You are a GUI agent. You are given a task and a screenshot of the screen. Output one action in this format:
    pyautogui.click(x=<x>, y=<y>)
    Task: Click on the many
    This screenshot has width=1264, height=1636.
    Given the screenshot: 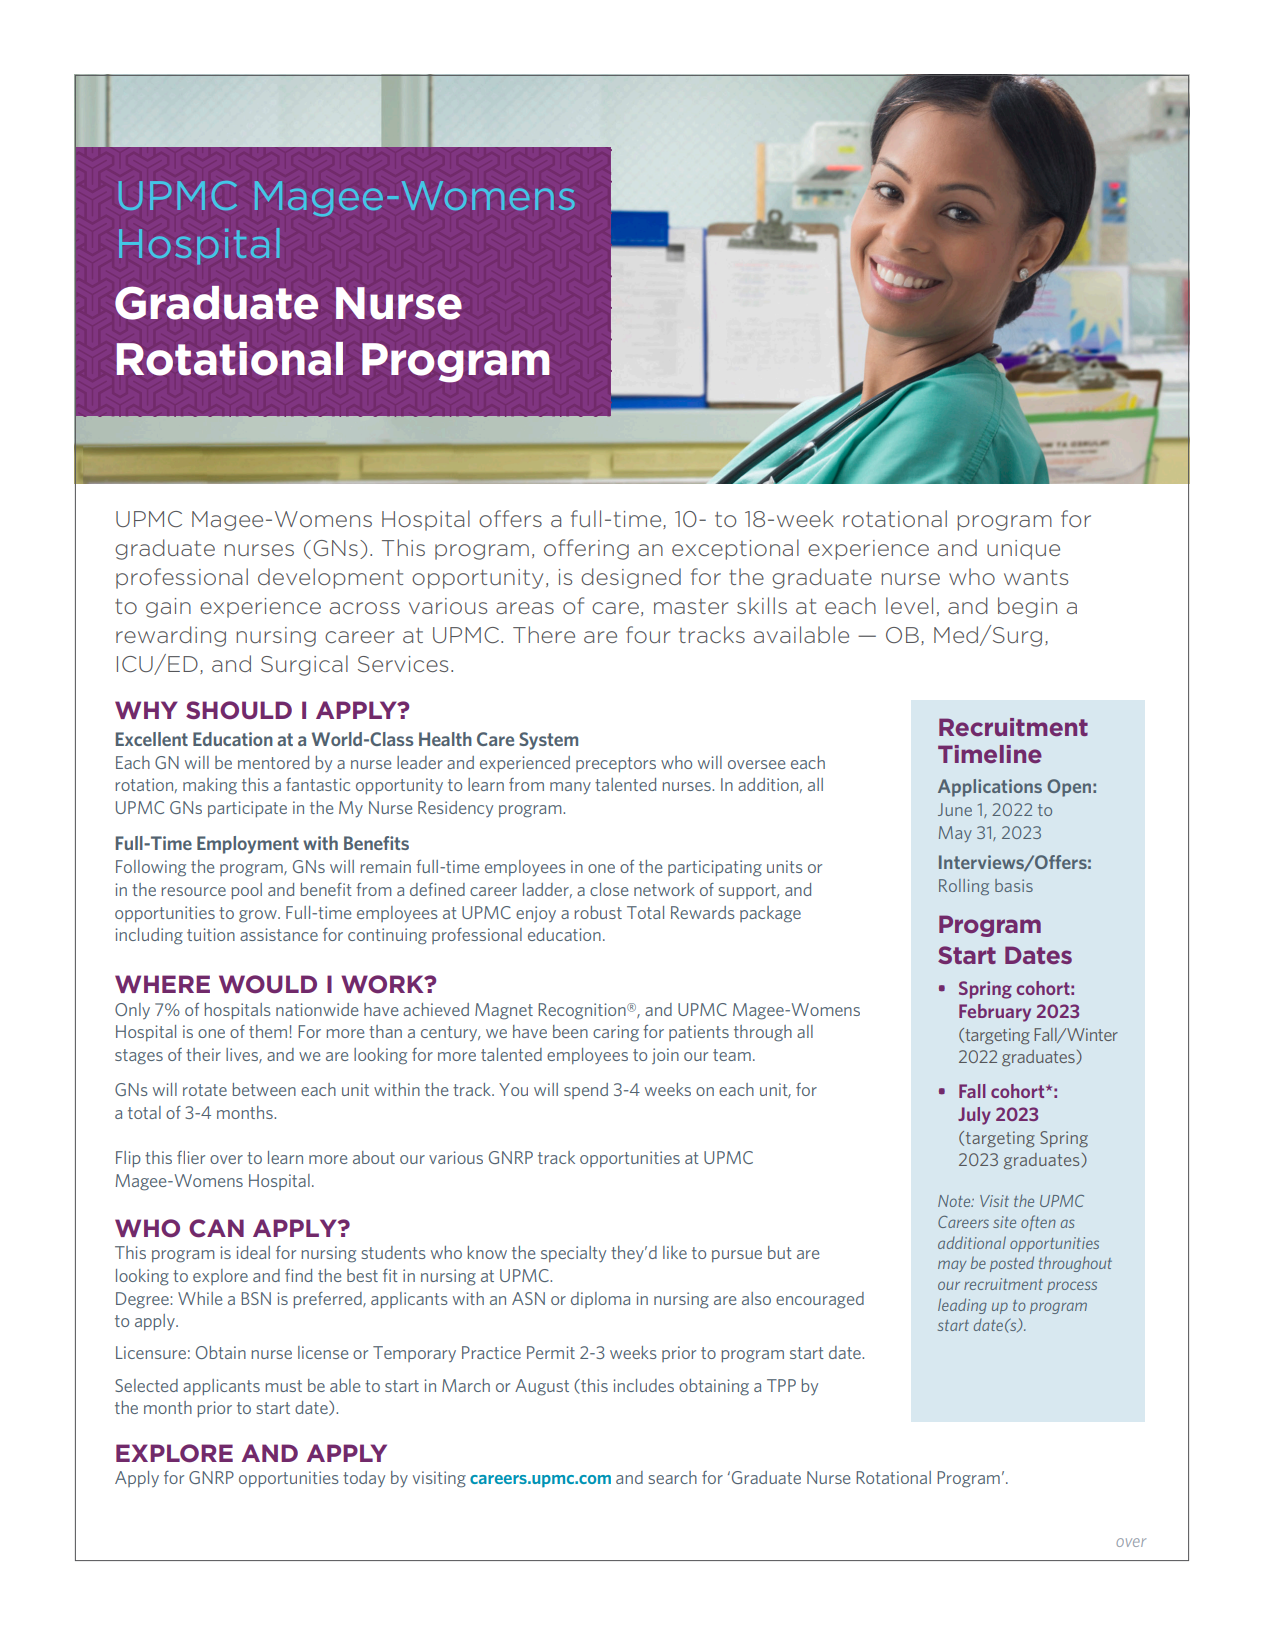 What is the action you would take?
    pyautogui.click(x=570, y=788)
